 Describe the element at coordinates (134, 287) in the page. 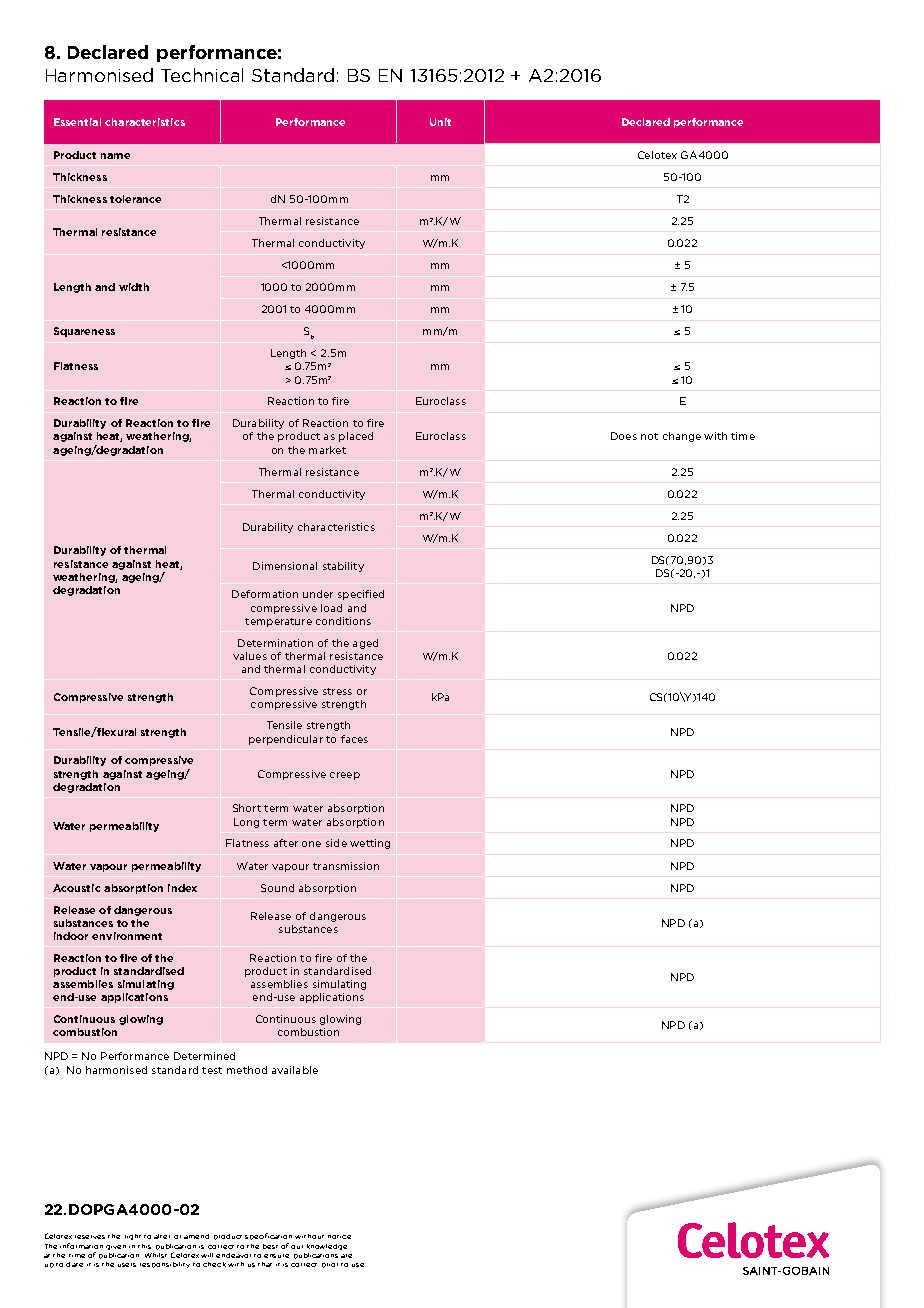

I see `width` at that location.
